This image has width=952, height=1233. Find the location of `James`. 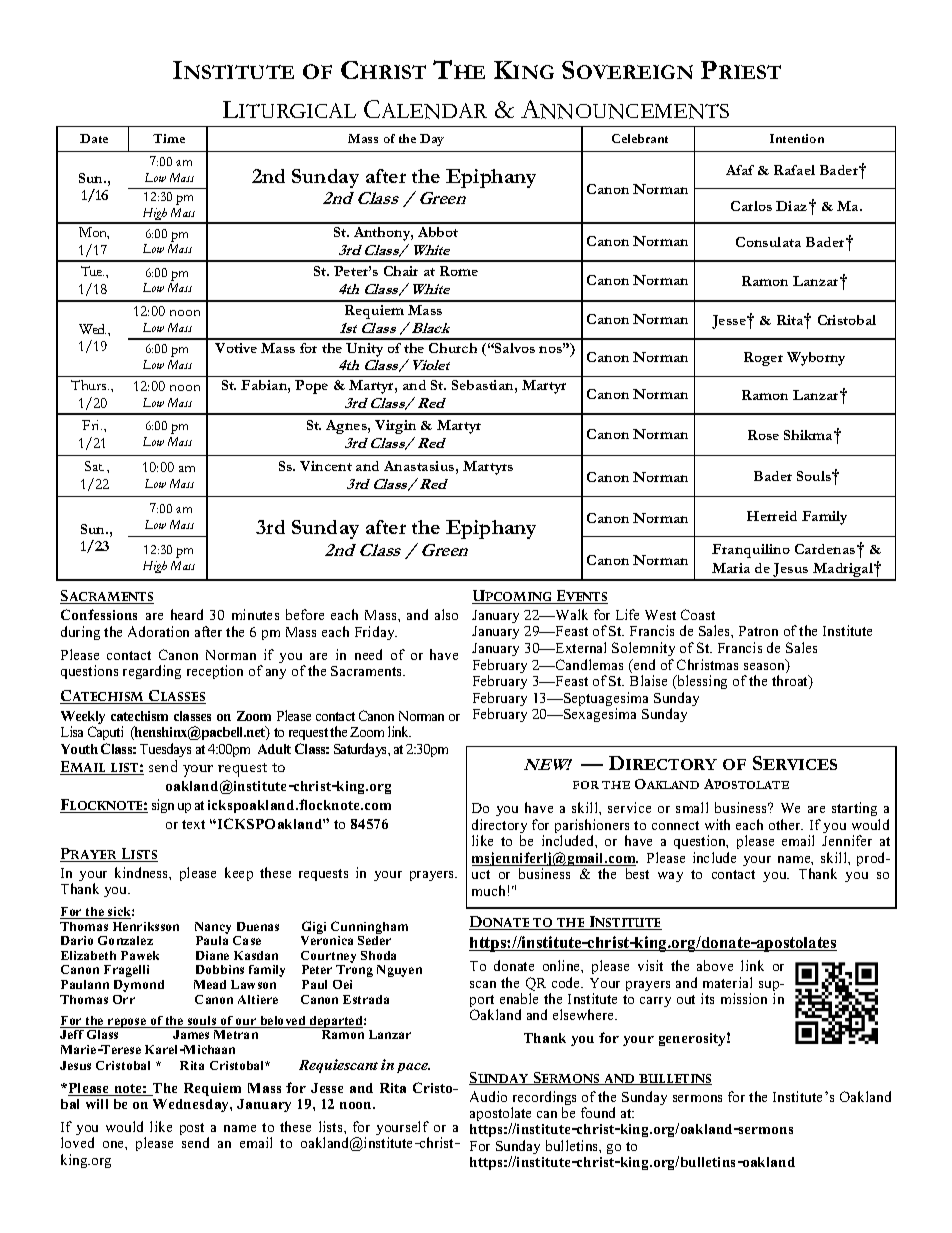

James is located at coordinates (191, 1034).
